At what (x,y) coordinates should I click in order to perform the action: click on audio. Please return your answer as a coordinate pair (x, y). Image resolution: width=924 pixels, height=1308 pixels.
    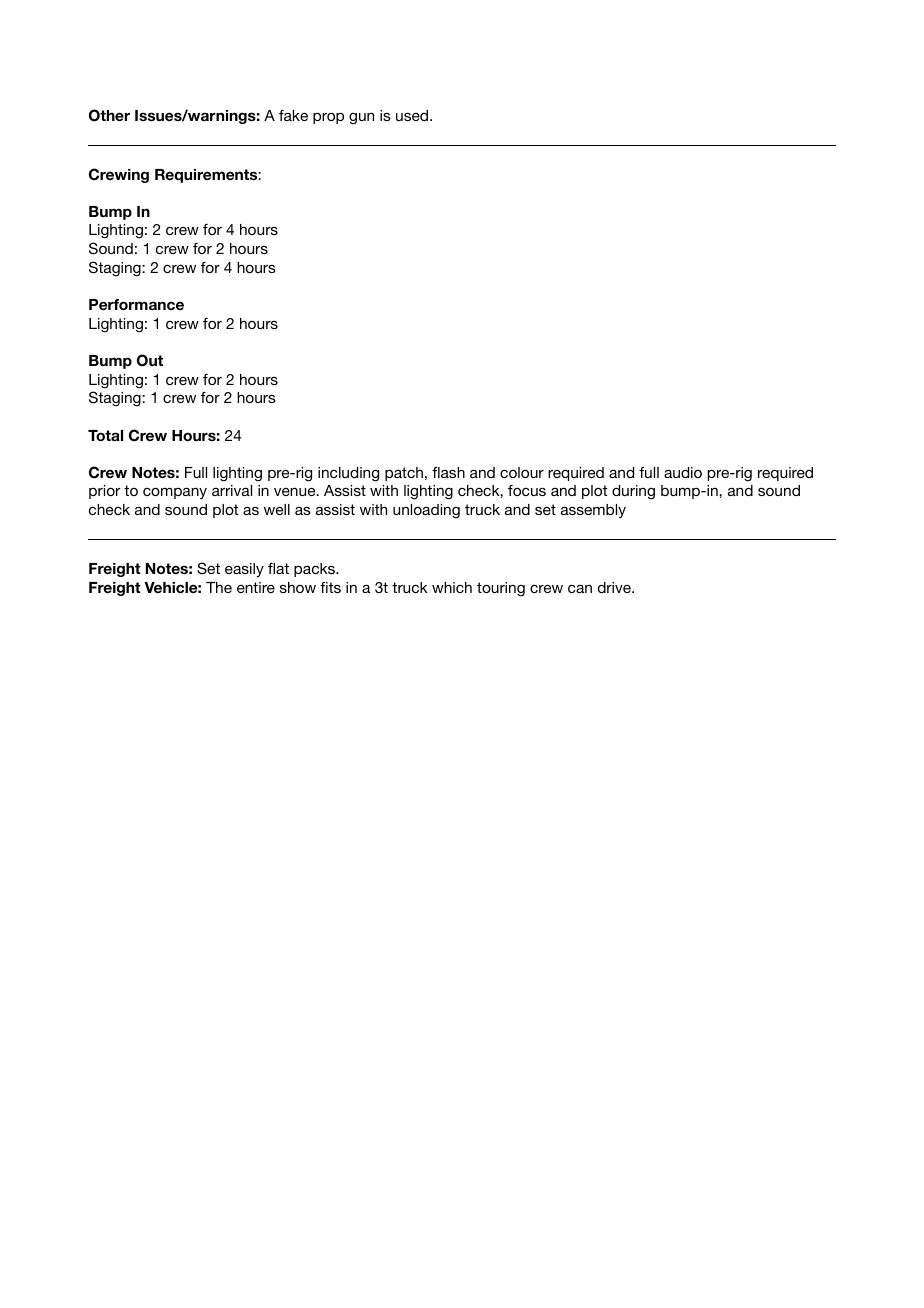
    Looking at the image, I should click on (683, 472).
